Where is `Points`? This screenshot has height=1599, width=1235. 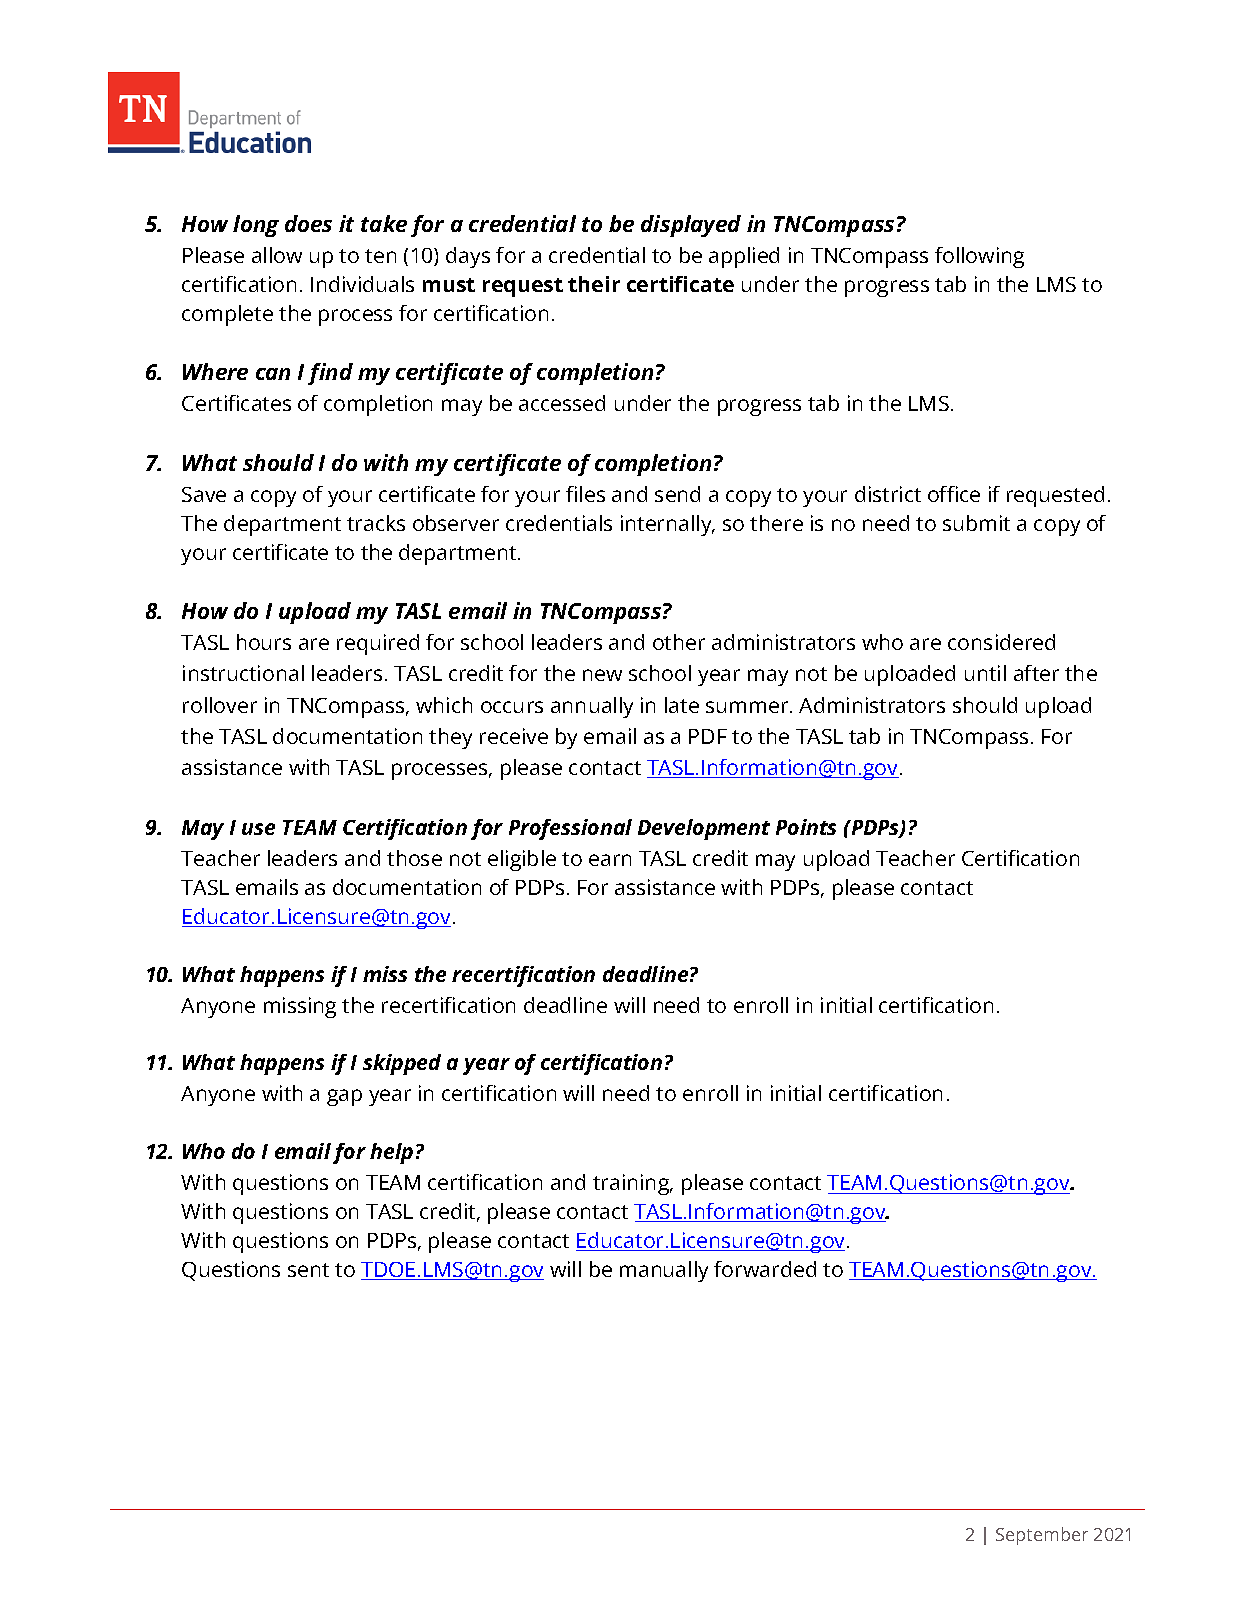 Points is located at coordinates (806, 827).
